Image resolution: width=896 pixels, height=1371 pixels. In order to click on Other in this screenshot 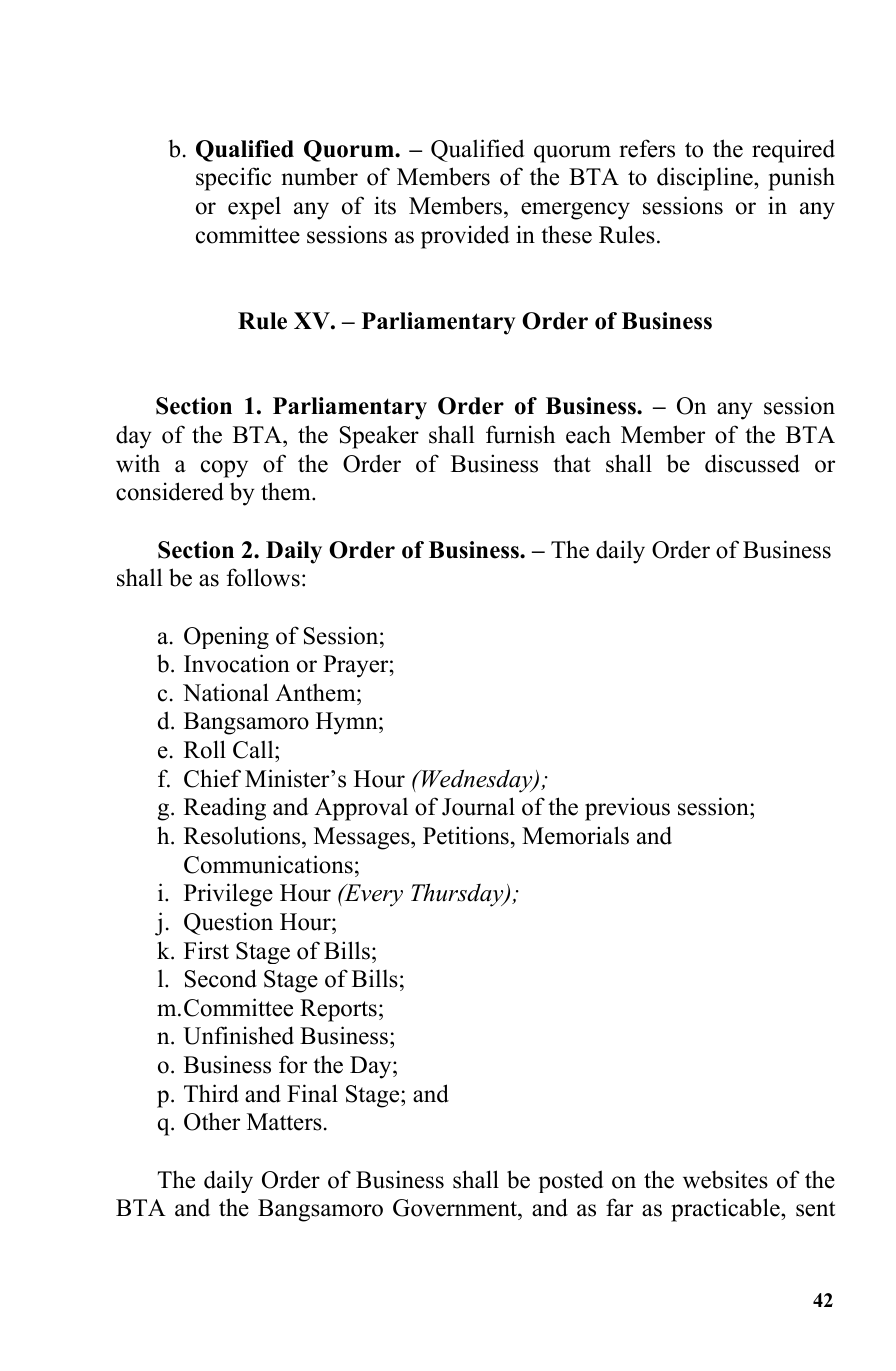, I will do `click(212, 1121)`.
